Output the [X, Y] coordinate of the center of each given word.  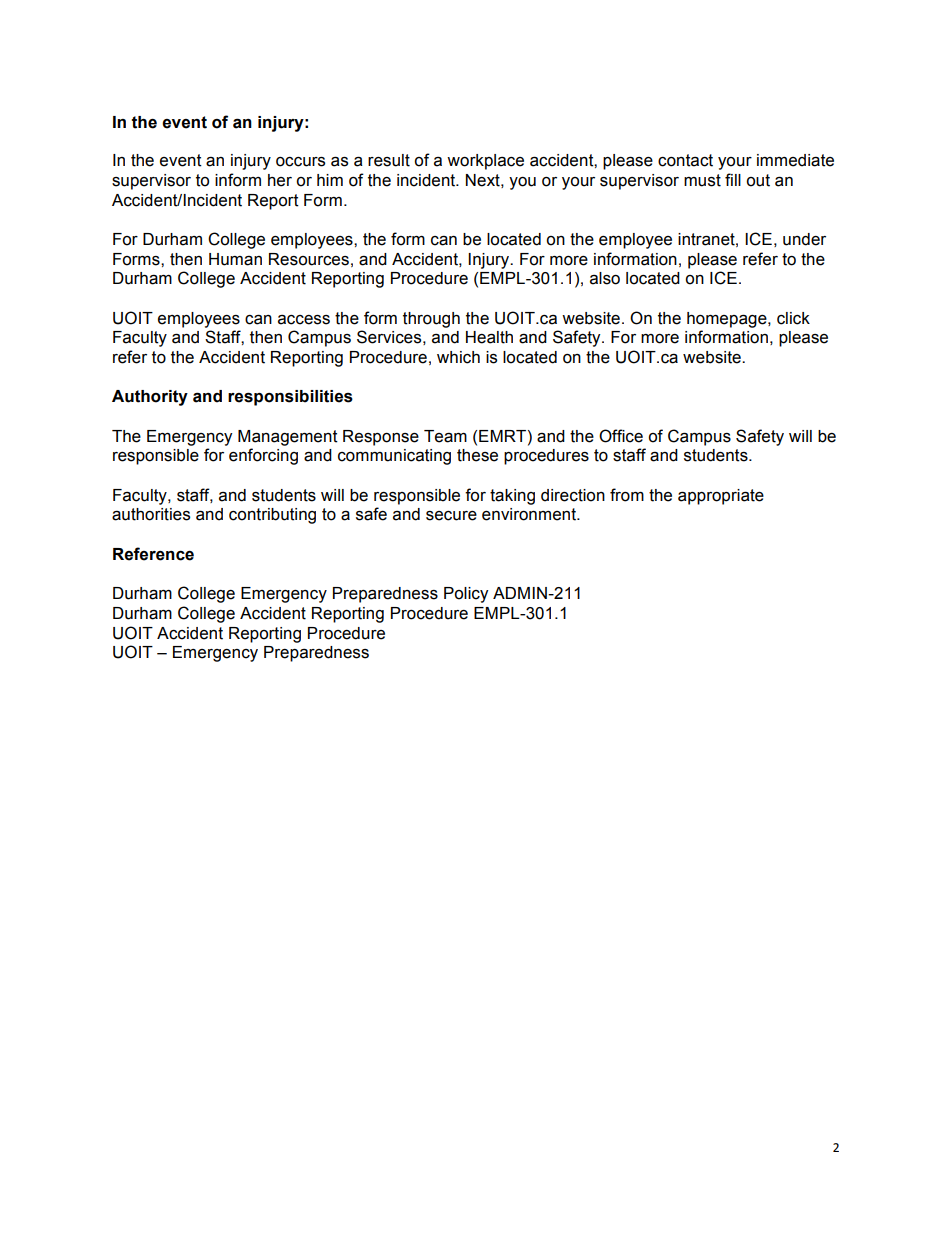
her [280, 180]
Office [621, 436]
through [431, 320]
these [477, 455]
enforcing [263, 456]
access [304, 320]
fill [733, 179]
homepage [728, 320]
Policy [466, 595]
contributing [272, 516]
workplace [485, 162]
